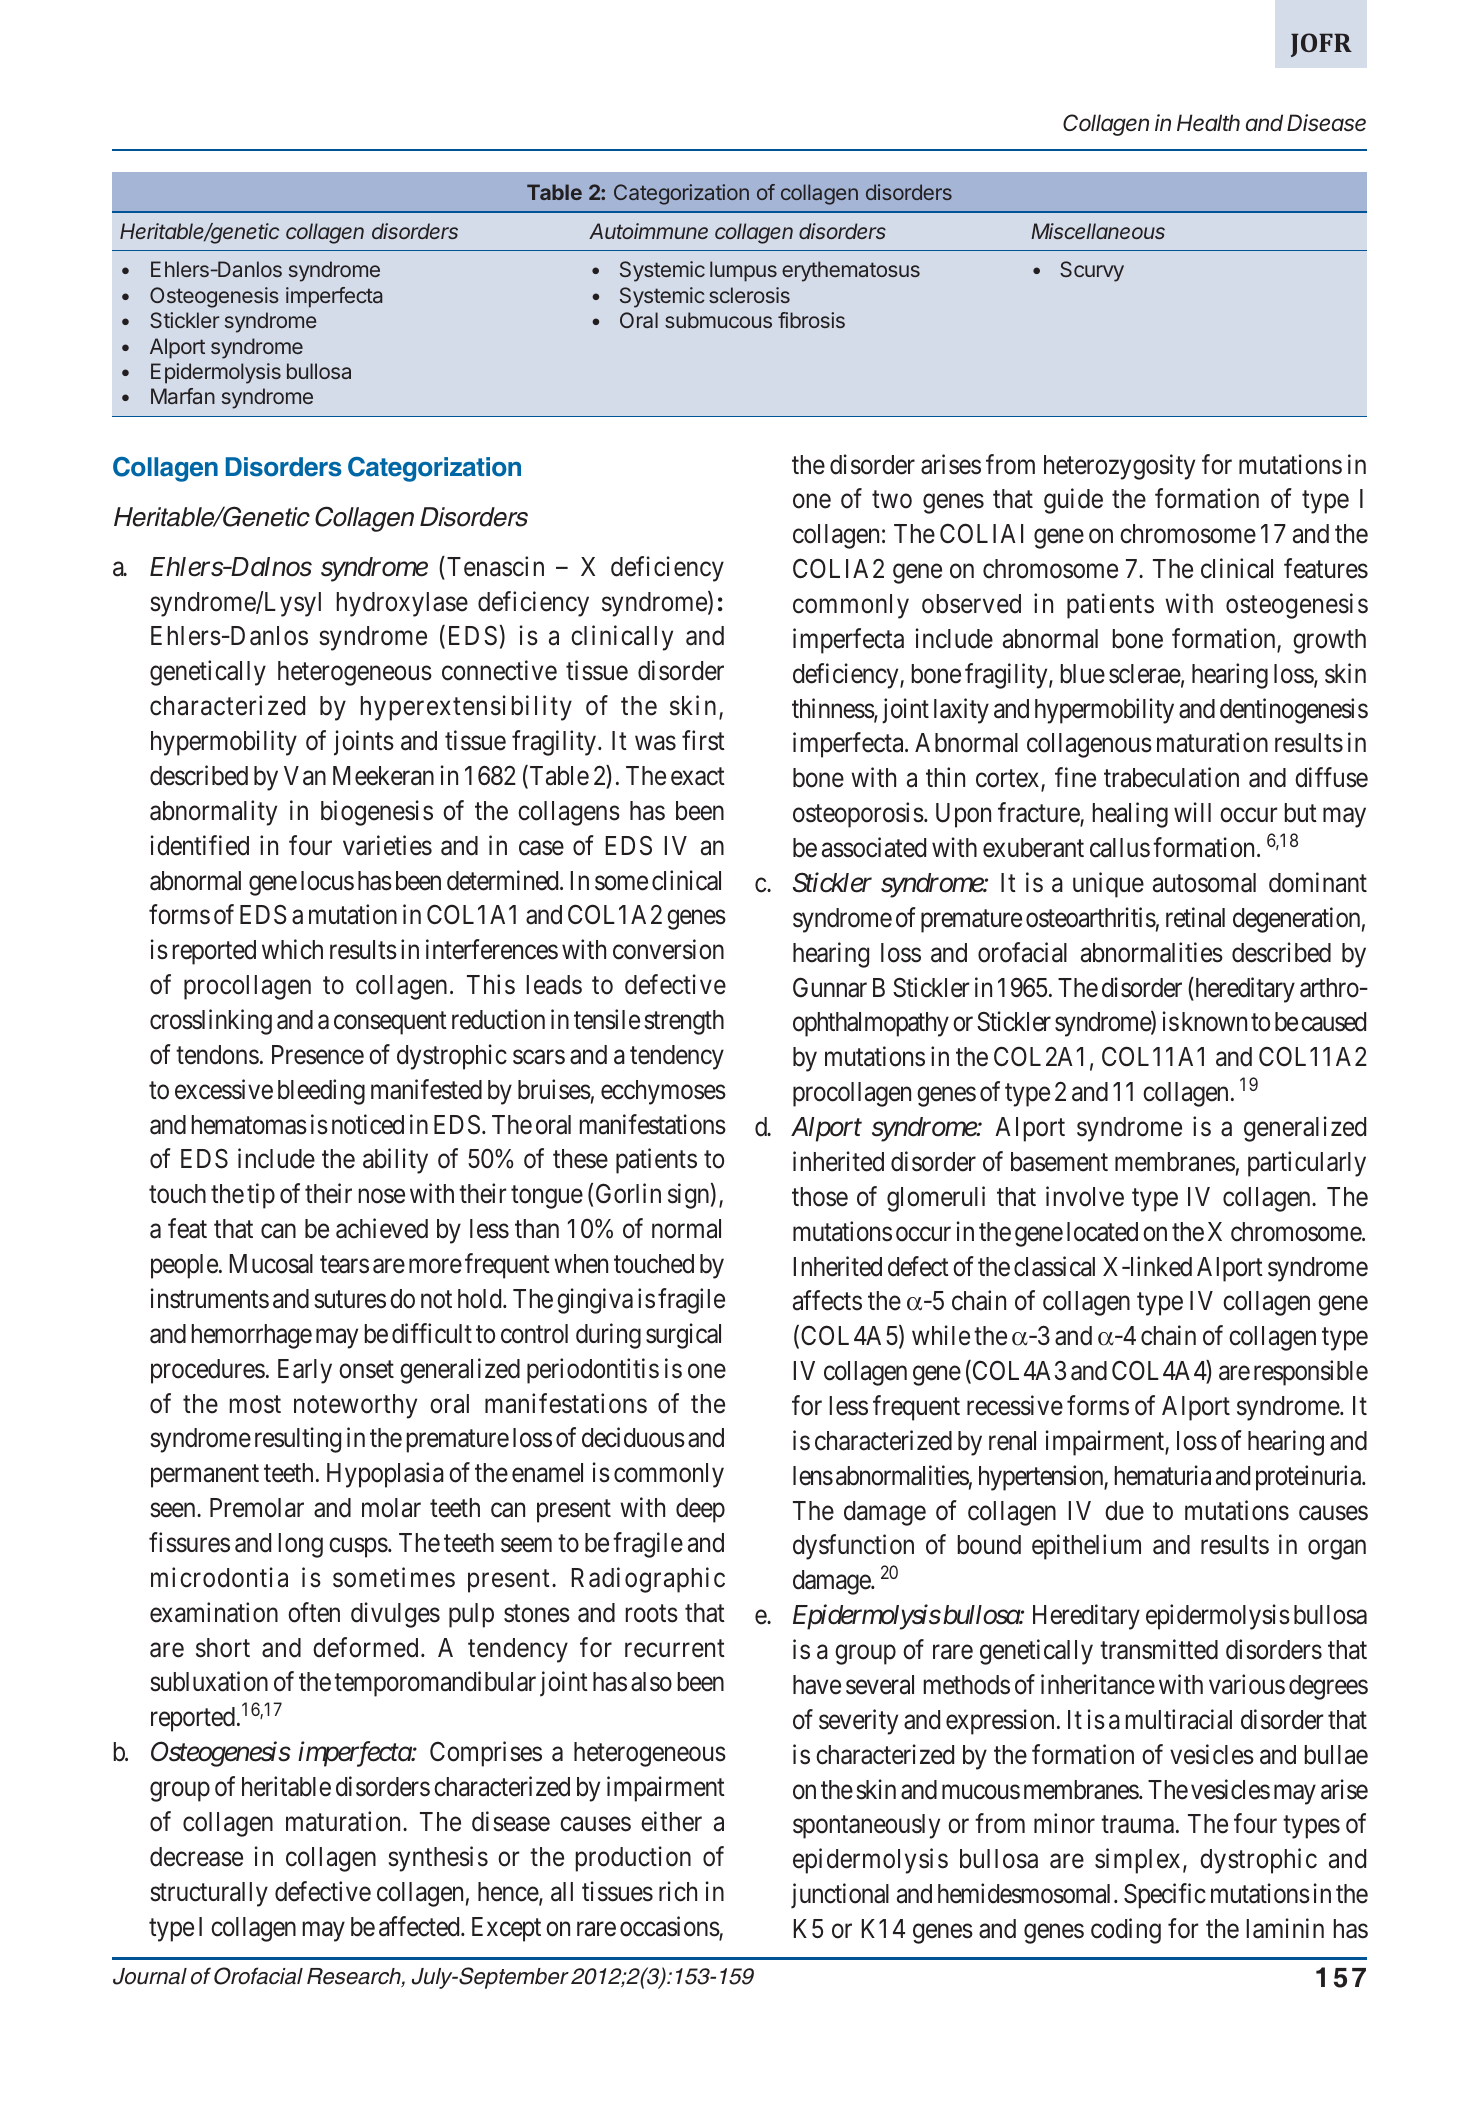  Describe the element at coordinates (209, 1894) in the screenshot. I see `structurally` at that location.
